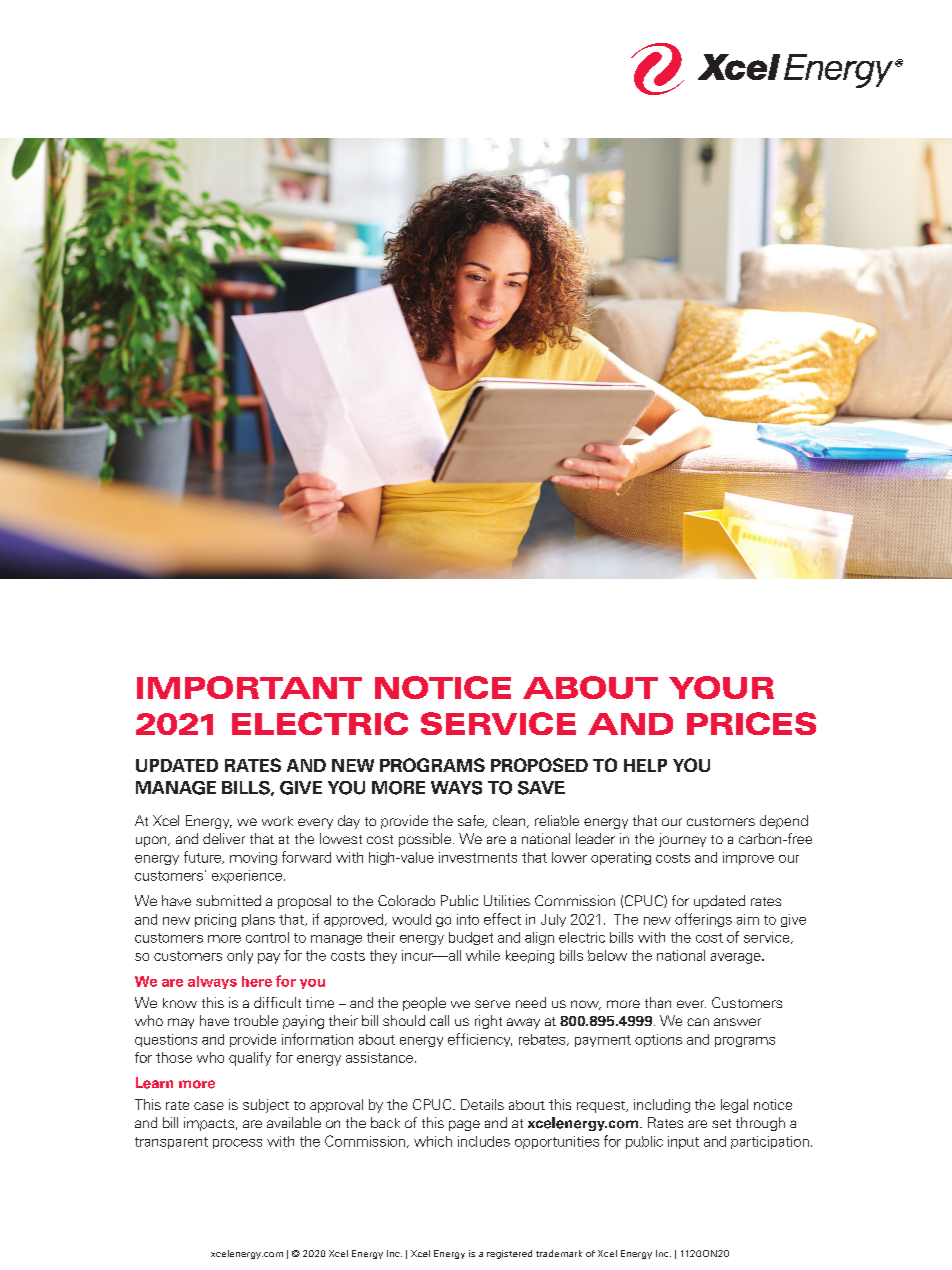 The image size is (952, 1270). Describe the element at coordinates (482, 1104) in the page. I see `Details` at that location.
